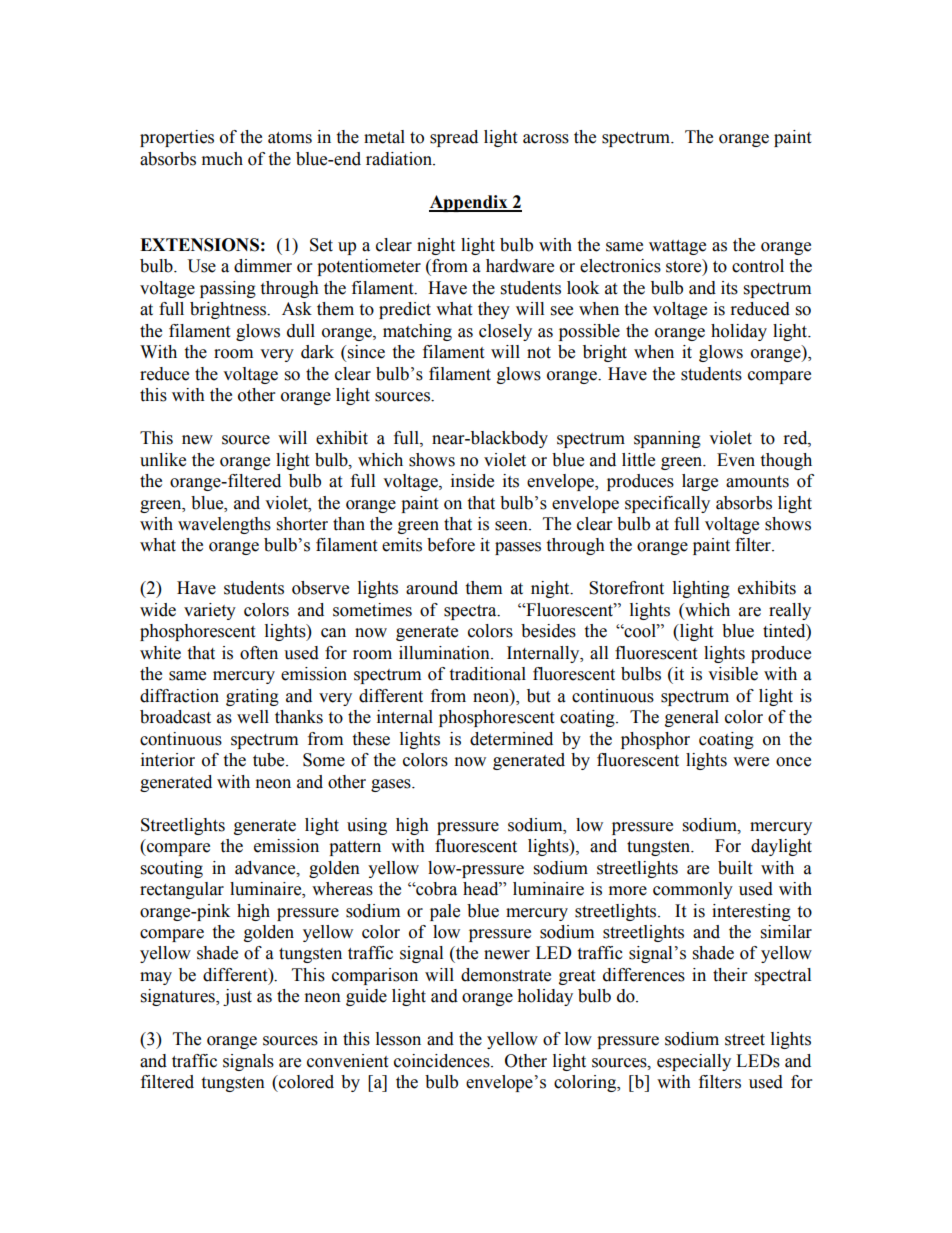 Image resolution: width=952 pixels, height=1233 pixels. What do you see at coordinates (511, 739) in the screenshot?
I see `determined` at bounding box center [511, 739].
